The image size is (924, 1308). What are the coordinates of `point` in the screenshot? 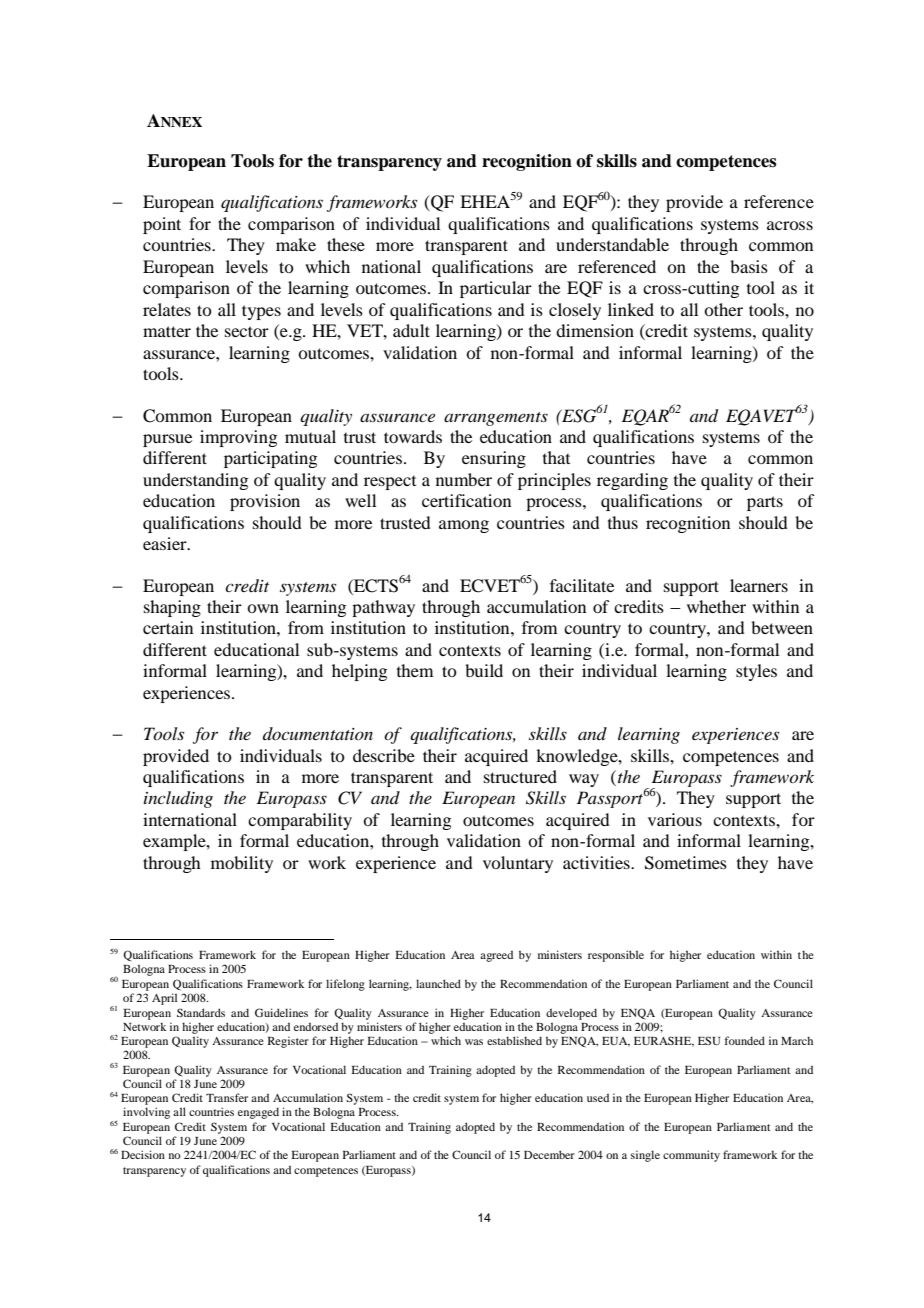 It's located at (162, 225).
